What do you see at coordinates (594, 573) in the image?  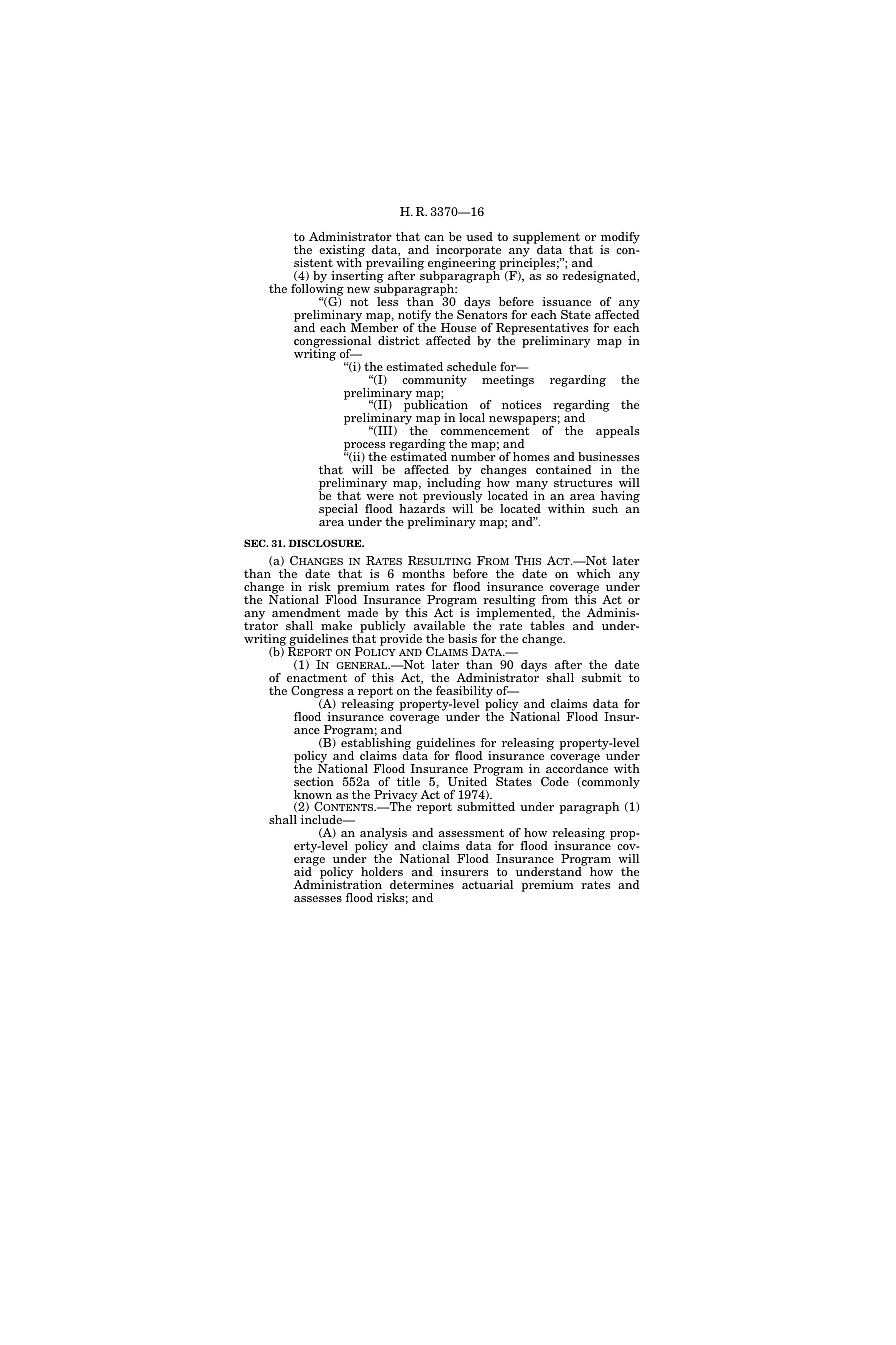 I see `which` at bounding box center [594, 573].
